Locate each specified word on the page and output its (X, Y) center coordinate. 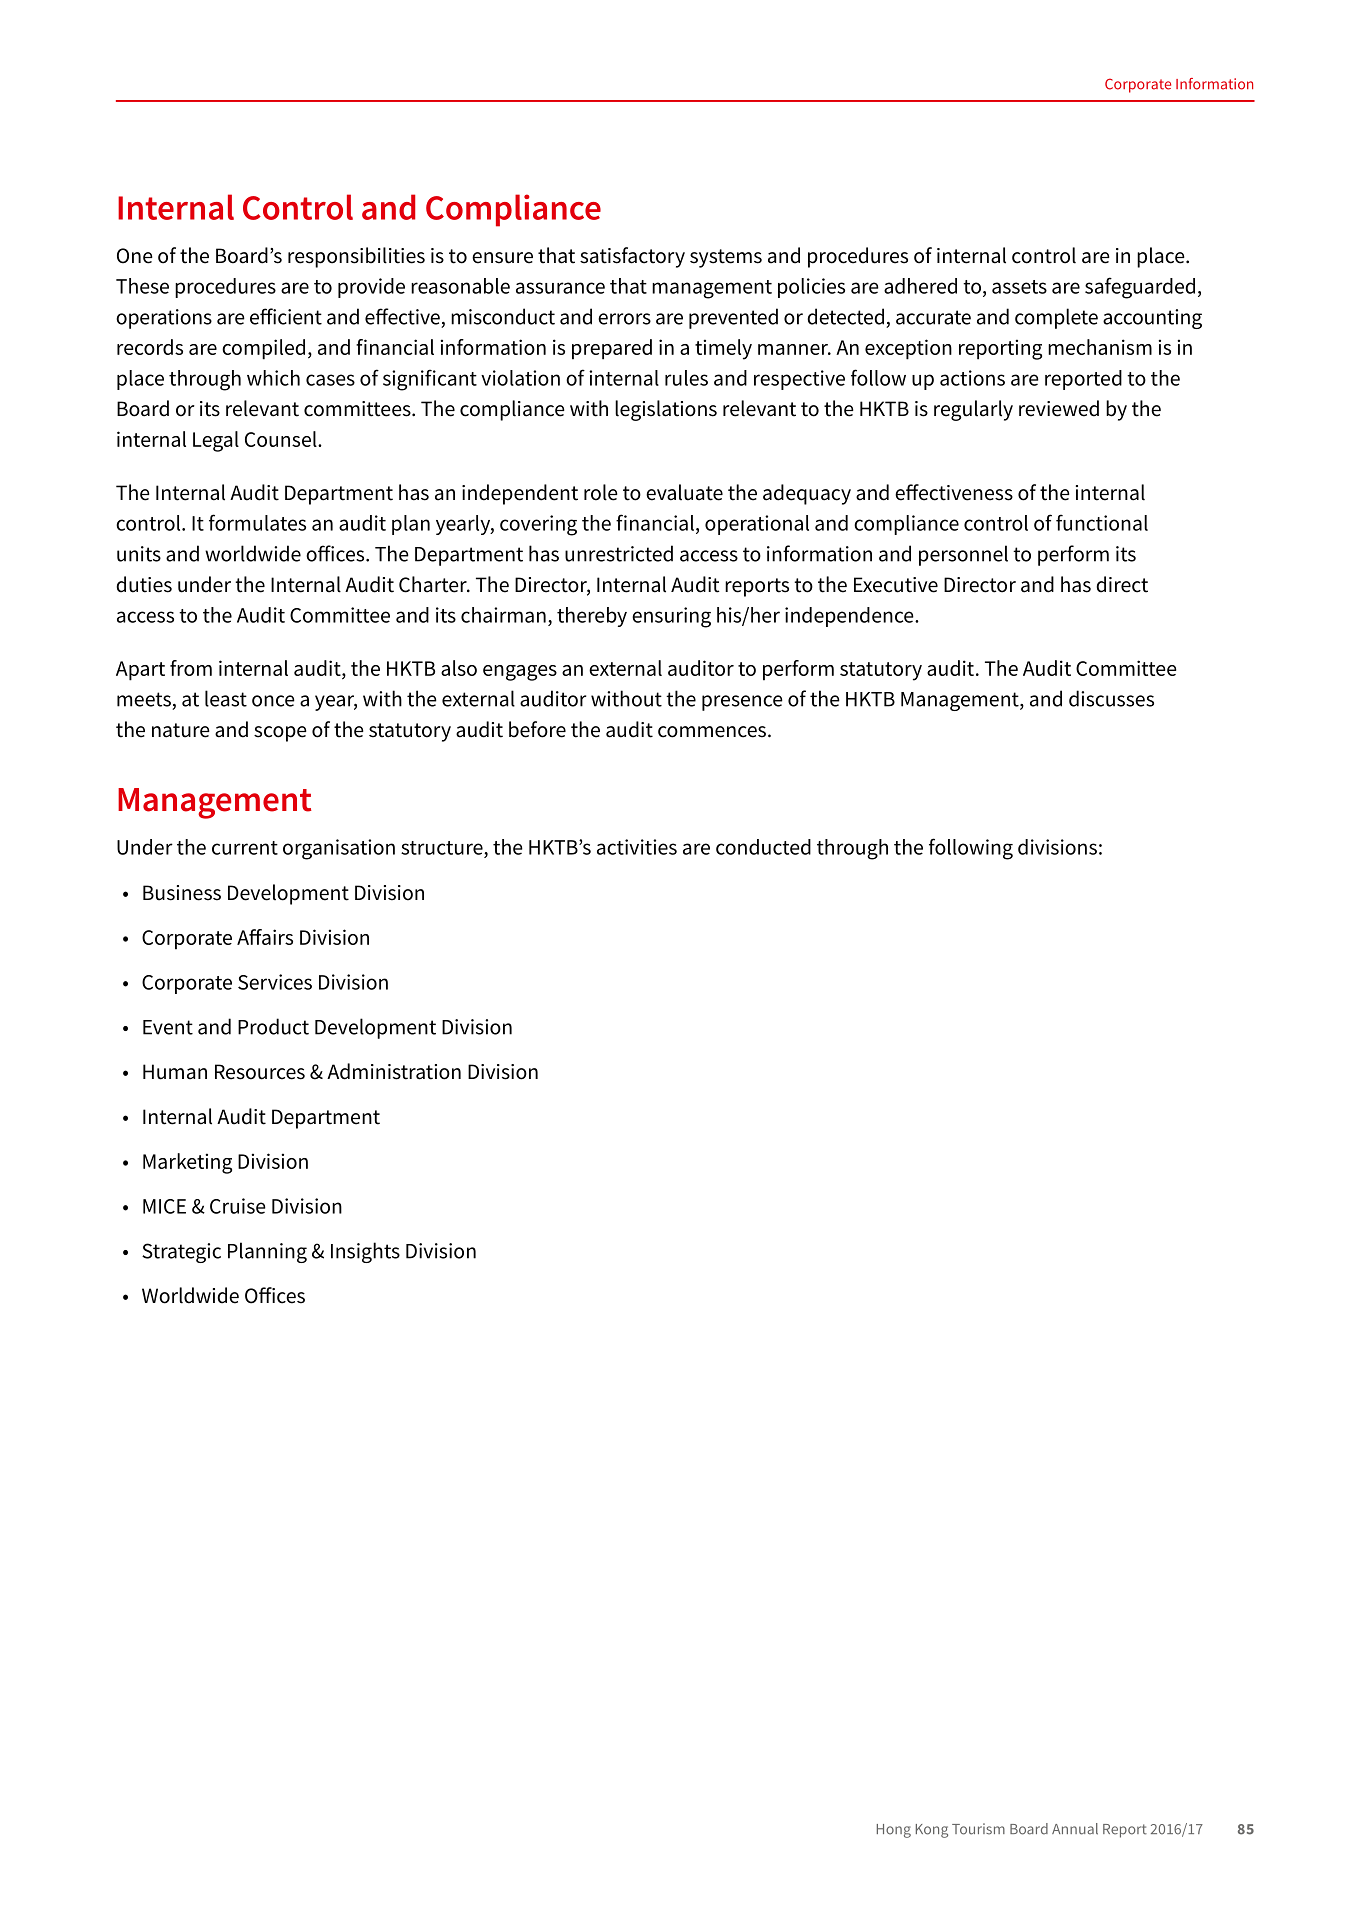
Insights (365, 1252)
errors (624, 319)
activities (637, 847)
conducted (763, 847)
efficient (286, 316)
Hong (894, 1831)
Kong (932, 1831)
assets (1019, 287)
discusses (1111, 698)
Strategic (181, 1253)
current (245, 848)
